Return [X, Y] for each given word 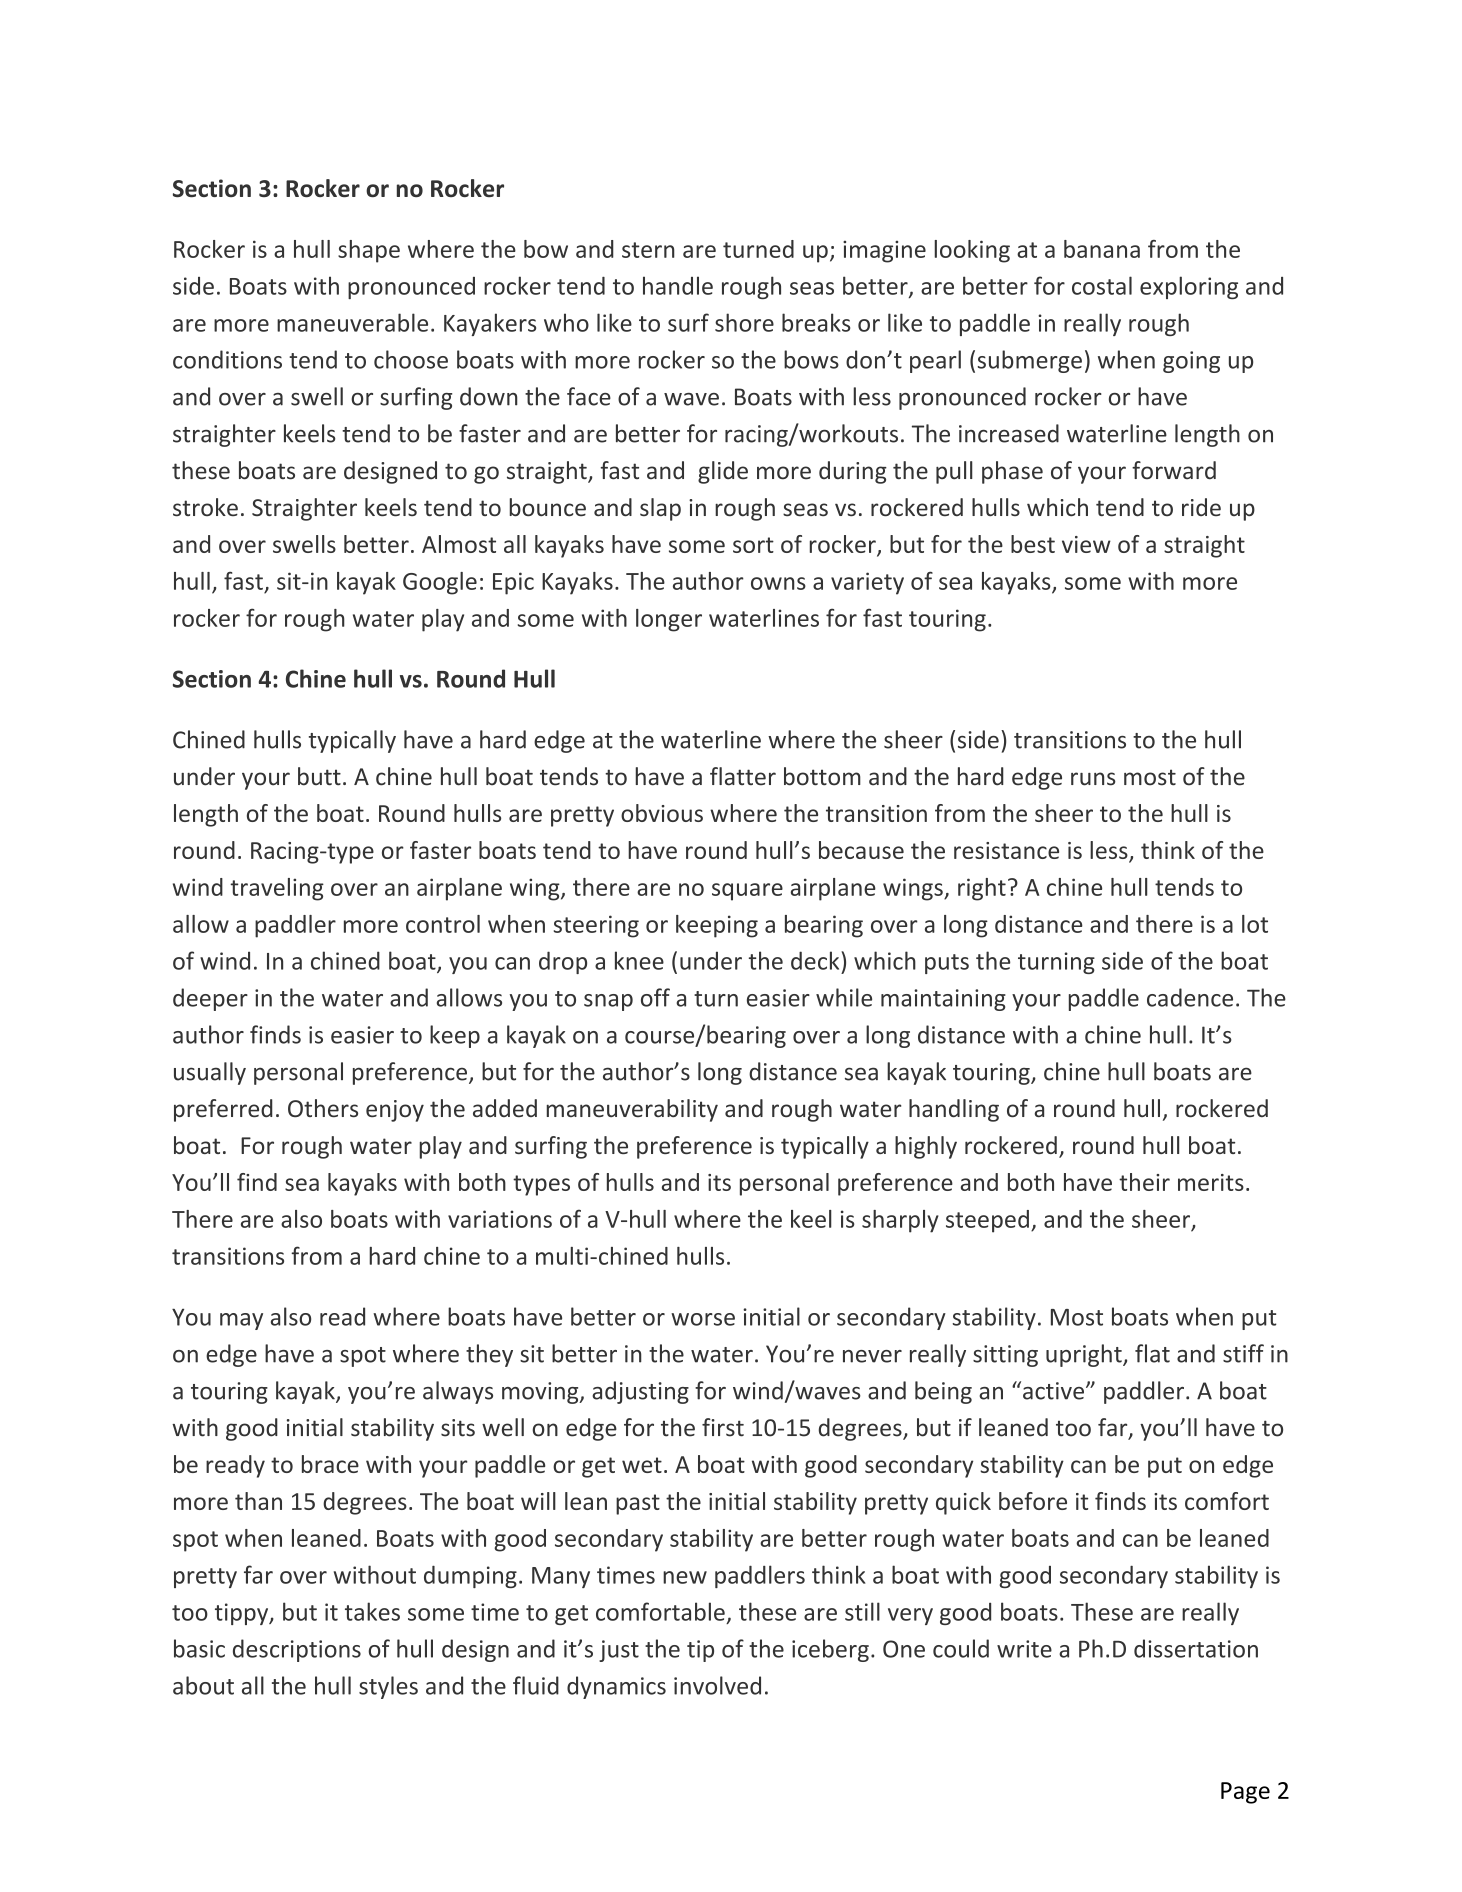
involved [717, 1685]
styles [388, 1687]
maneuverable [352, 322]
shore [744, 322]
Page [1245, 1793]
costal [1102, 285]
